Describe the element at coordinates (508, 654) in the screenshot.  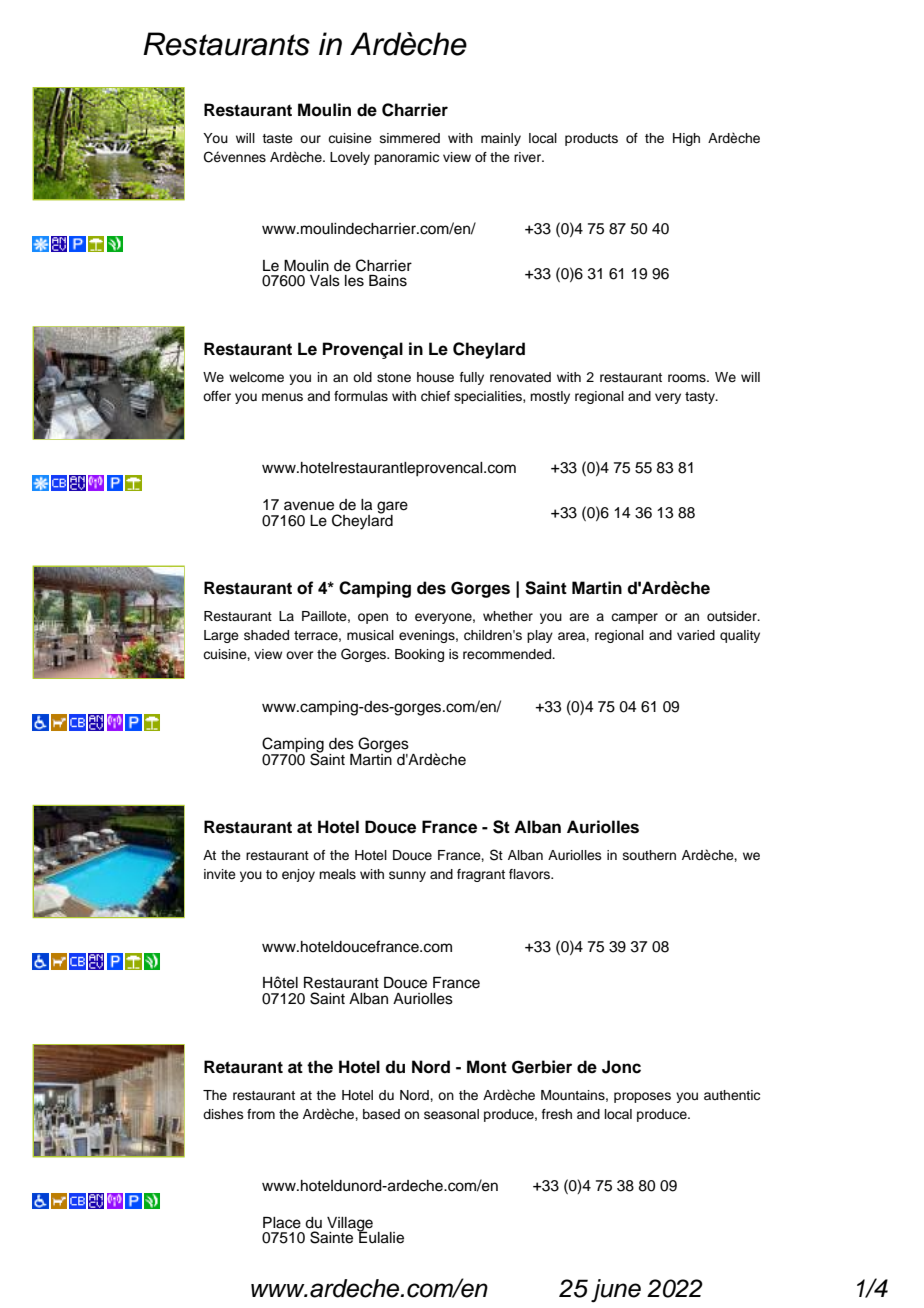
I see `recommended` at that location.
